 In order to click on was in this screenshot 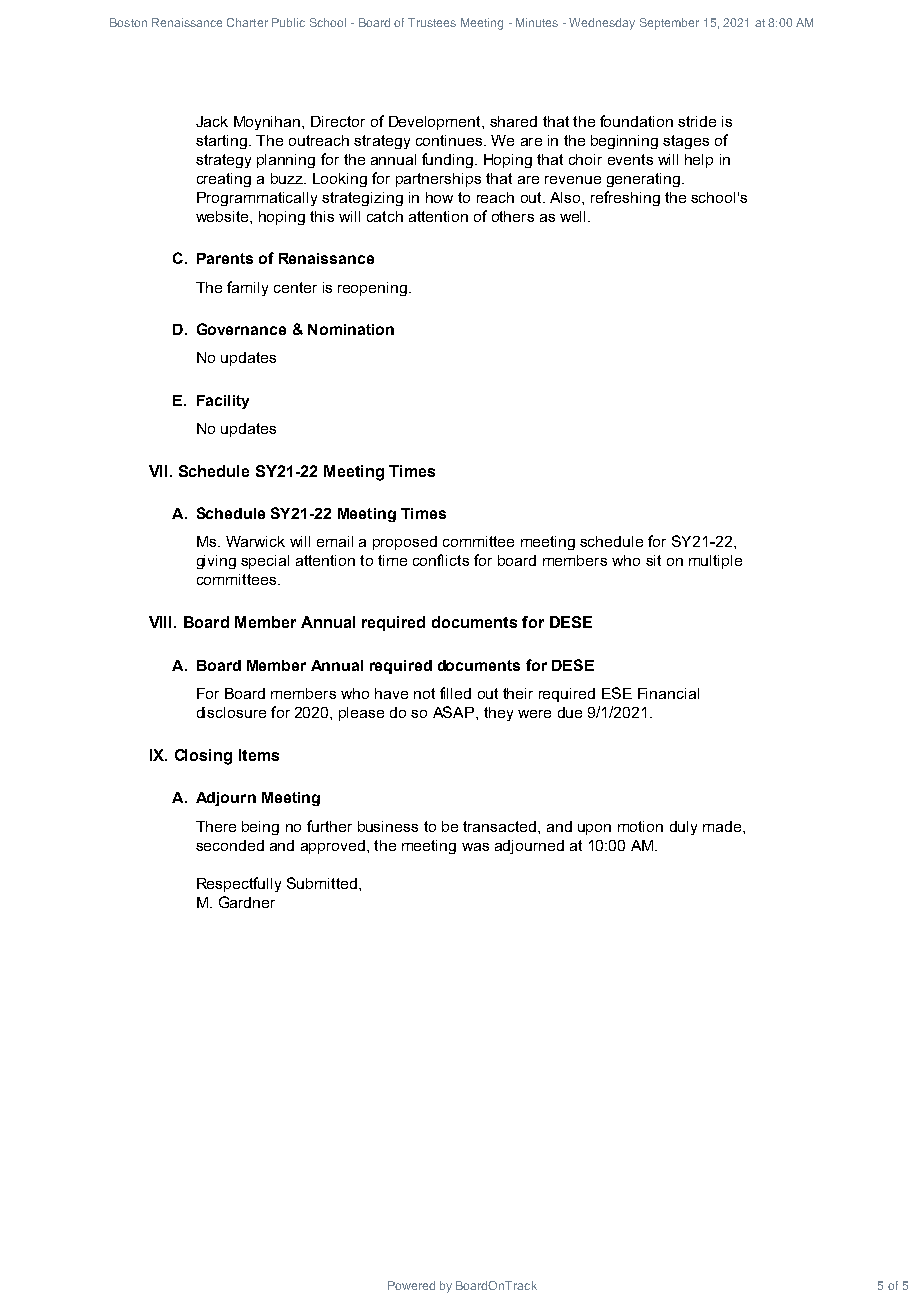, I will do `click(475, 847)`.
